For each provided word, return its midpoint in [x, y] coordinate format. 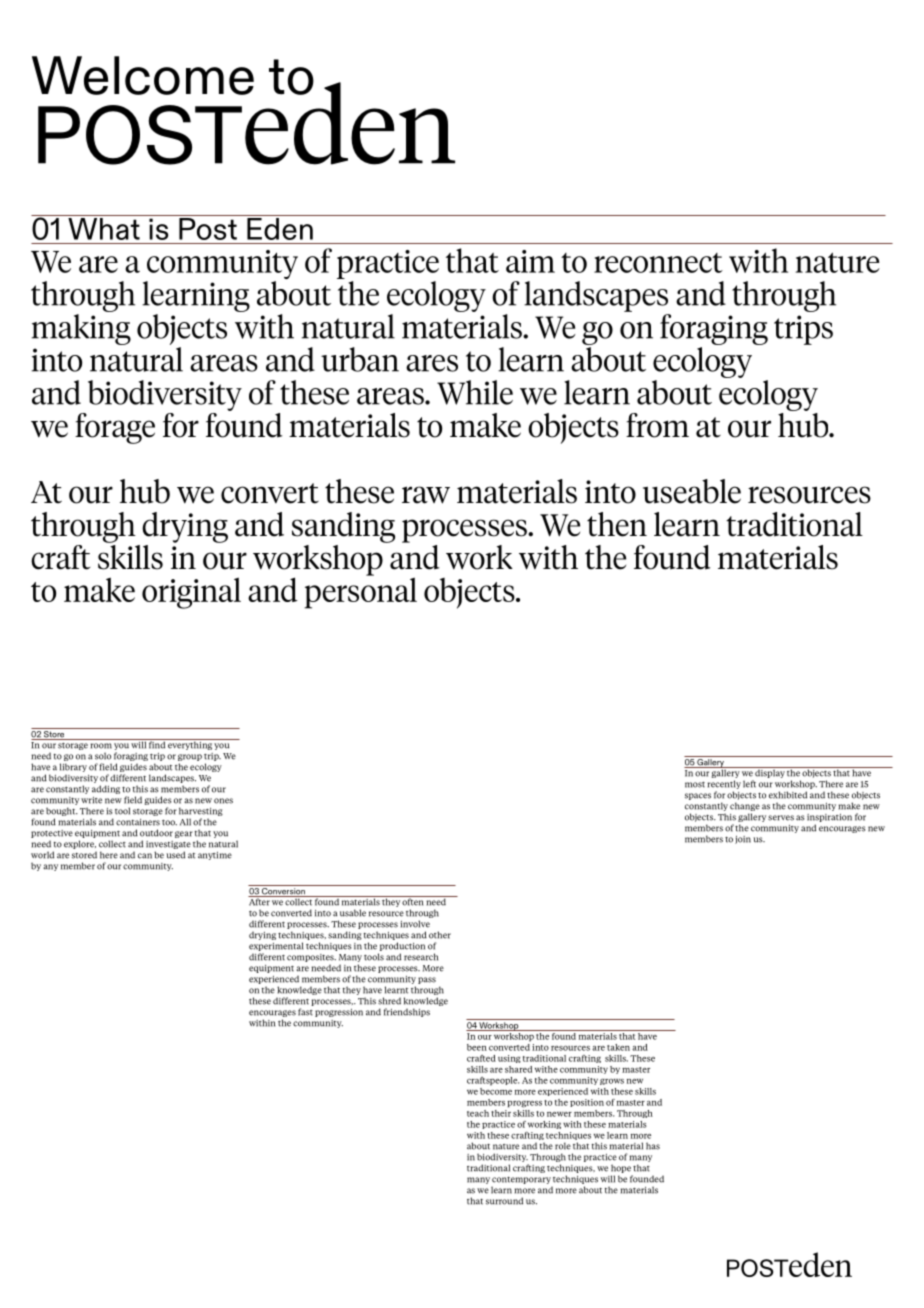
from [657, 425]
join [743, 840]
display [770, 772]
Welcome [143, 75]
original [191, 593]
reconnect [658, 263]
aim [530, 261]
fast [305, 1012]
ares [432, 363]
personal [360, 592]
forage [115, 428]
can [145, 856]
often [413, 901]
